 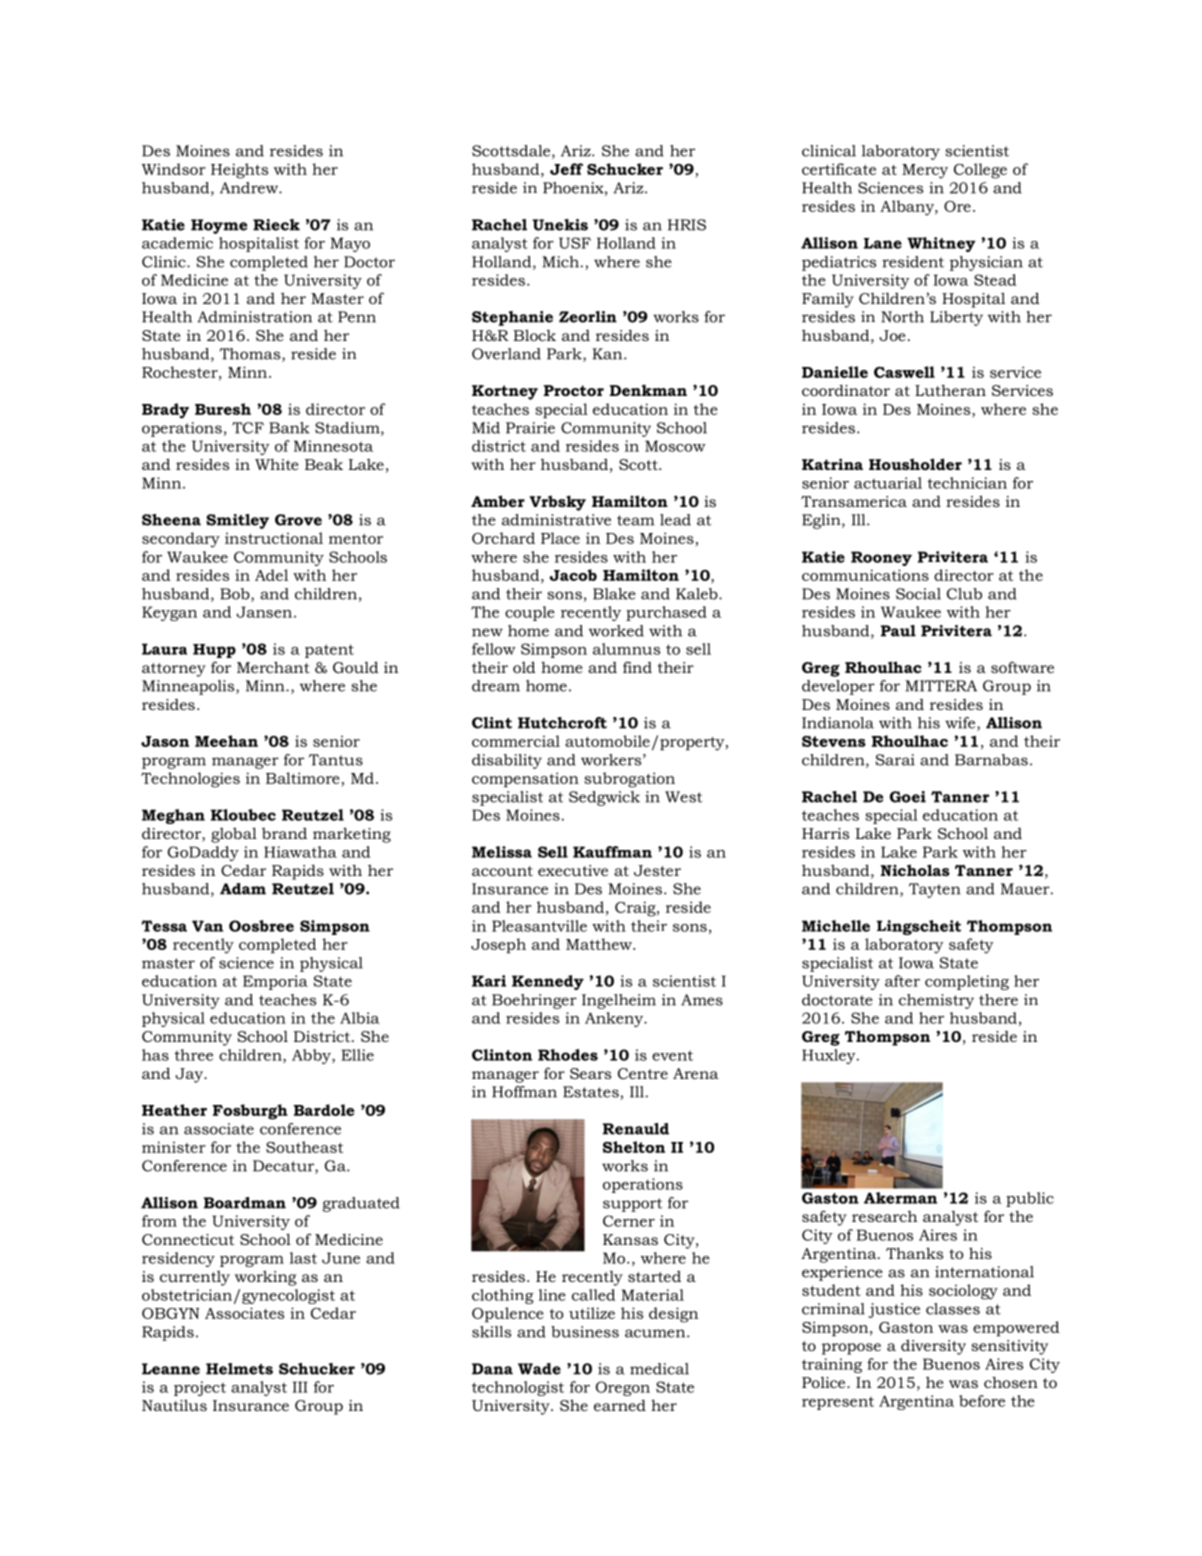 What do you see at coordinates (573, 870) in the page?
I see `executive` at bounding box center [573, 870].
